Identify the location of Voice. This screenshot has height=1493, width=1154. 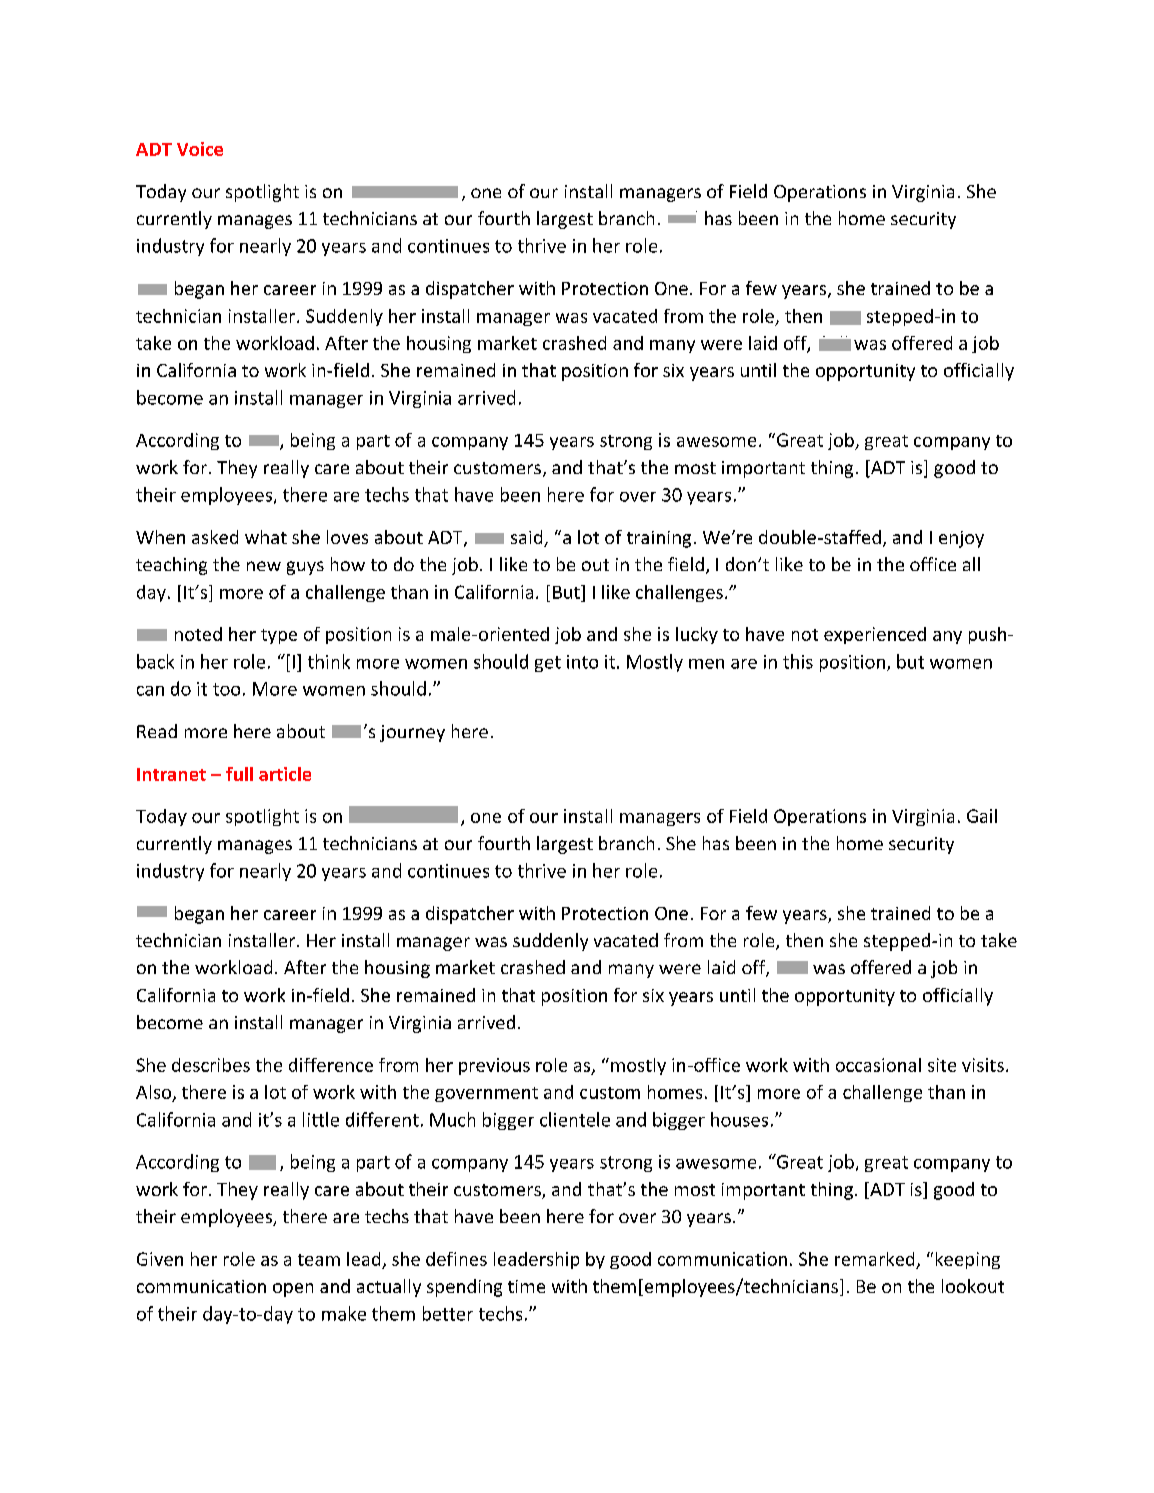
(200, 149).
